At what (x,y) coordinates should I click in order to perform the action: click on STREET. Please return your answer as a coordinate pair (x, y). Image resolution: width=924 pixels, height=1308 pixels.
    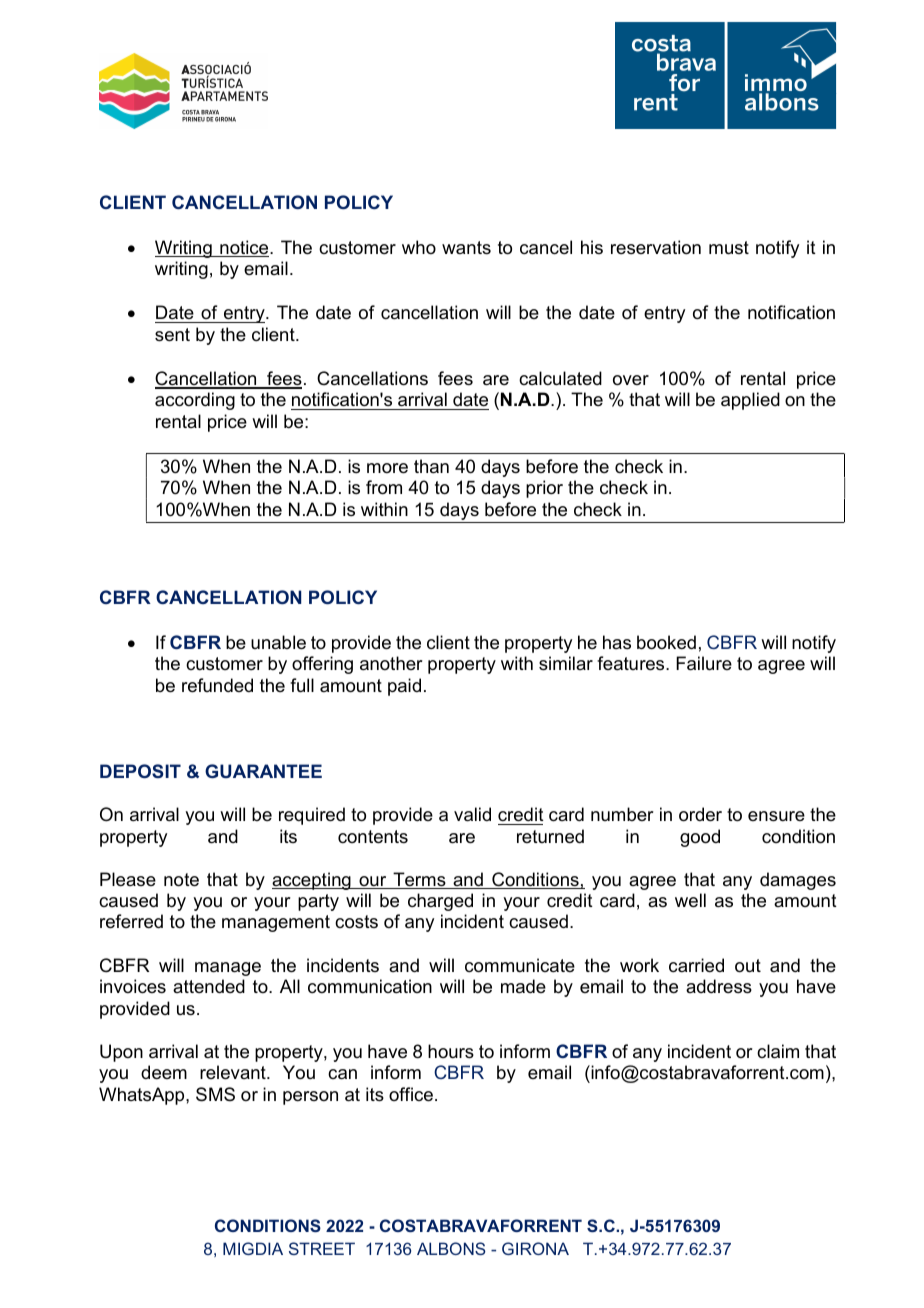
    Looking at the image, I should click on (322, 1248).
